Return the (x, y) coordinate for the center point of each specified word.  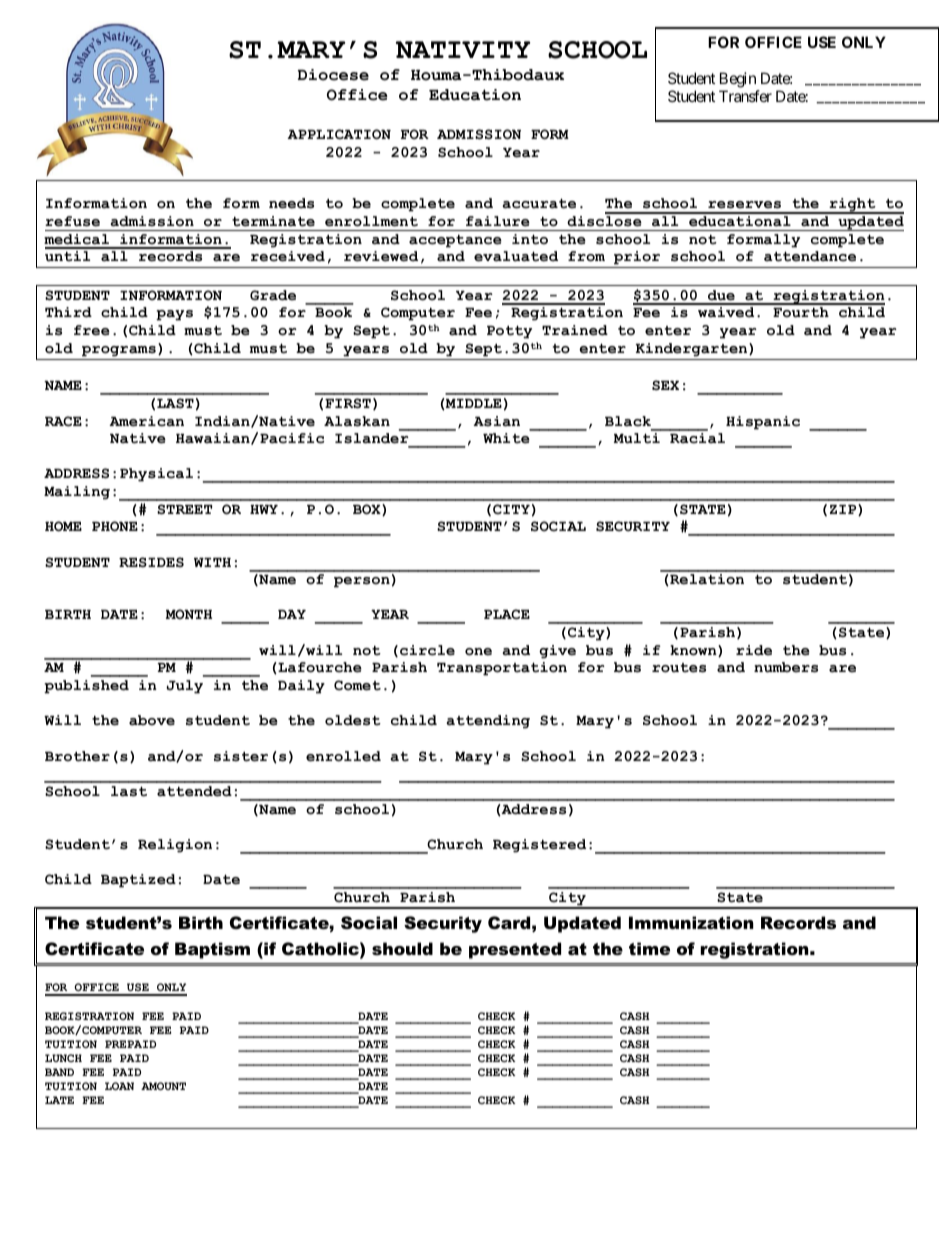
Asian (496, 421)
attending (488, 722)
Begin (738, 80)
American (146, 421)
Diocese (333, 75)
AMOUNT (163, 1086)
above (152, 720)
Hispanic (763, 423)
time (649, 948)
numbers (786, 667)
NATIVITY (463, 49)
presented (515, 950)
